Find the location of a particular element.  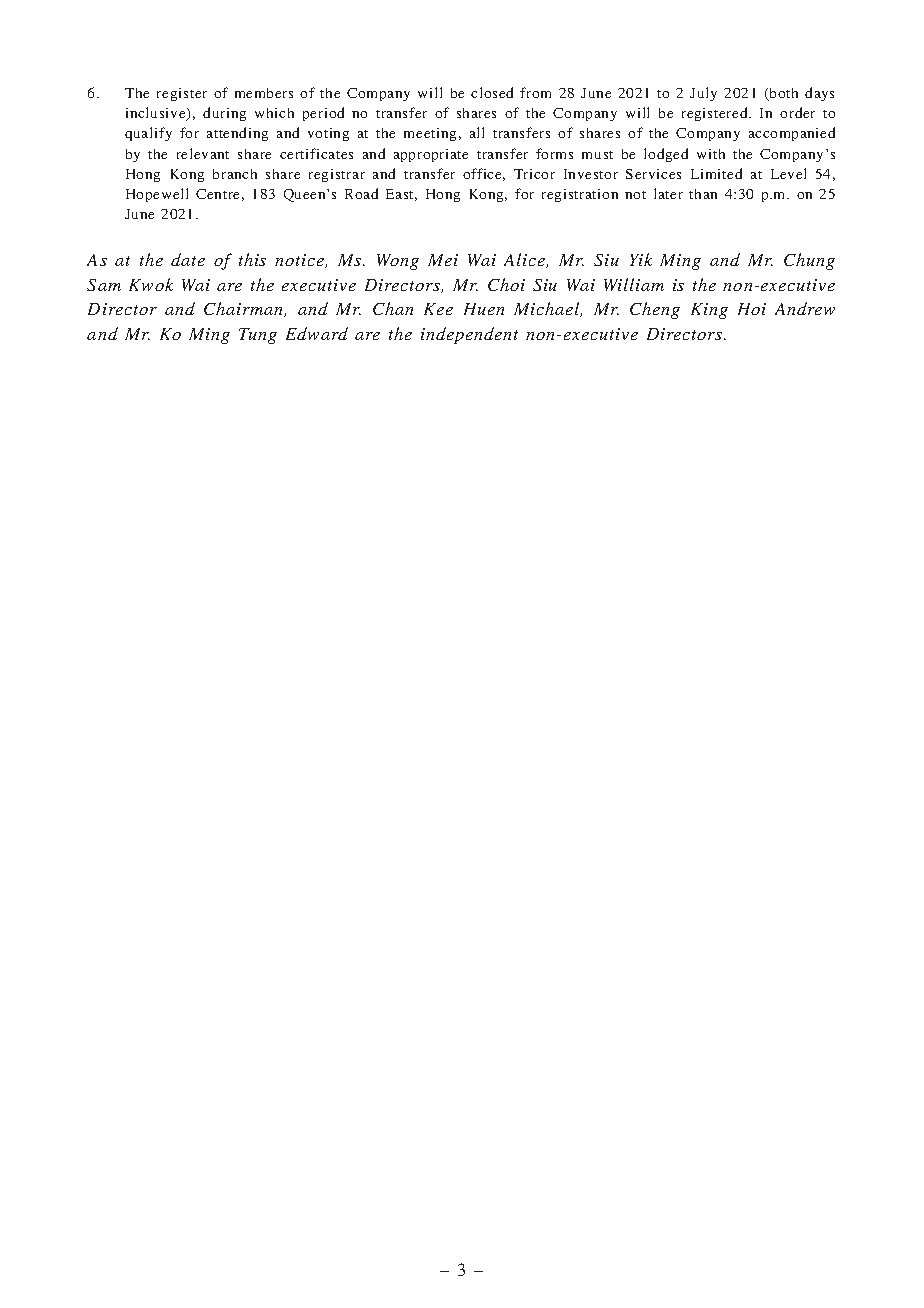

Tung is located at coordinates (258, 336).
